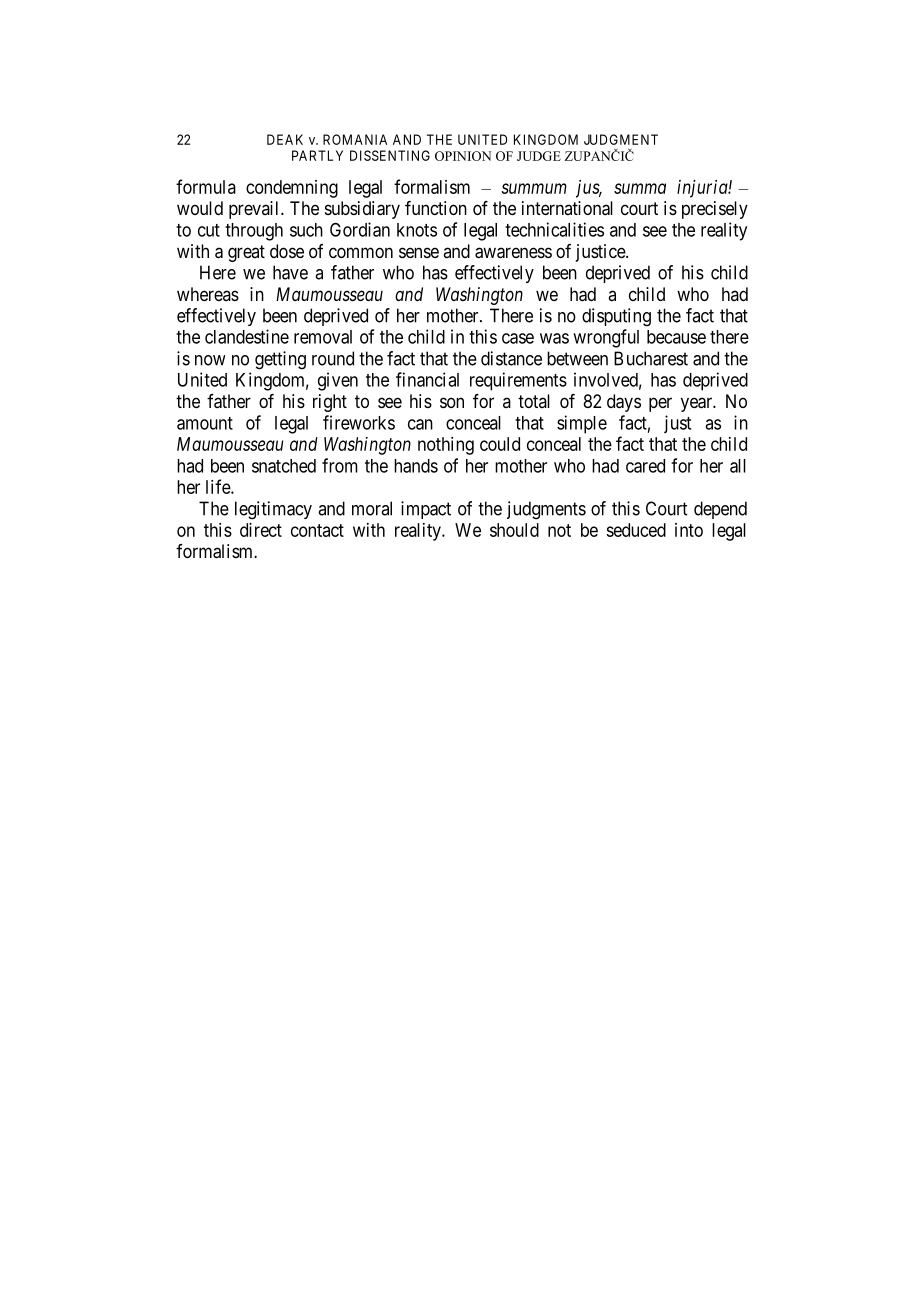 The image size is (924, 1308). I want to click on OPINION, so click(463, 156).
